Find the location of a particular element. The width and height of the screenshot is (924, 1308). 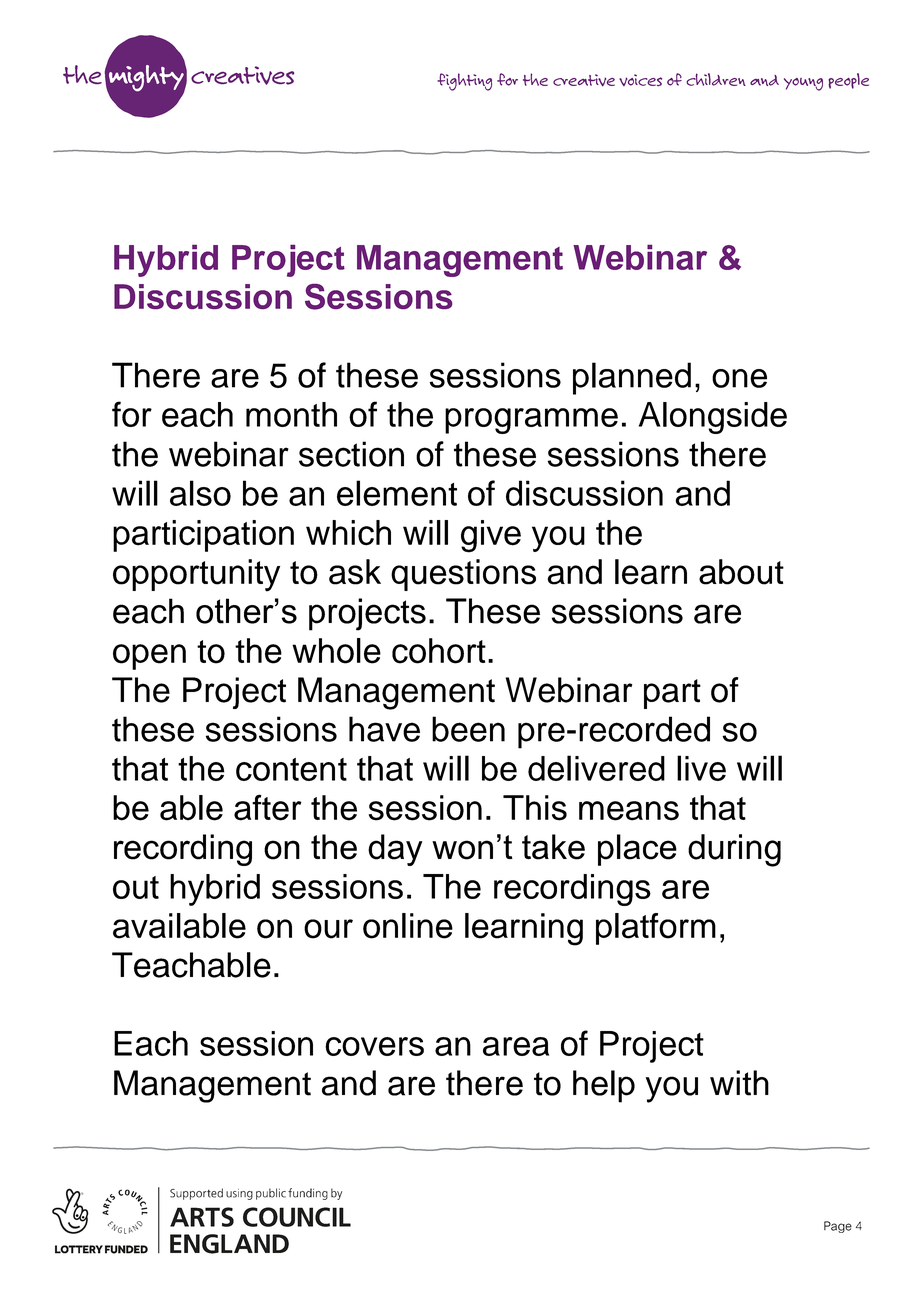

covers is located at coordinates (374, 1046).
